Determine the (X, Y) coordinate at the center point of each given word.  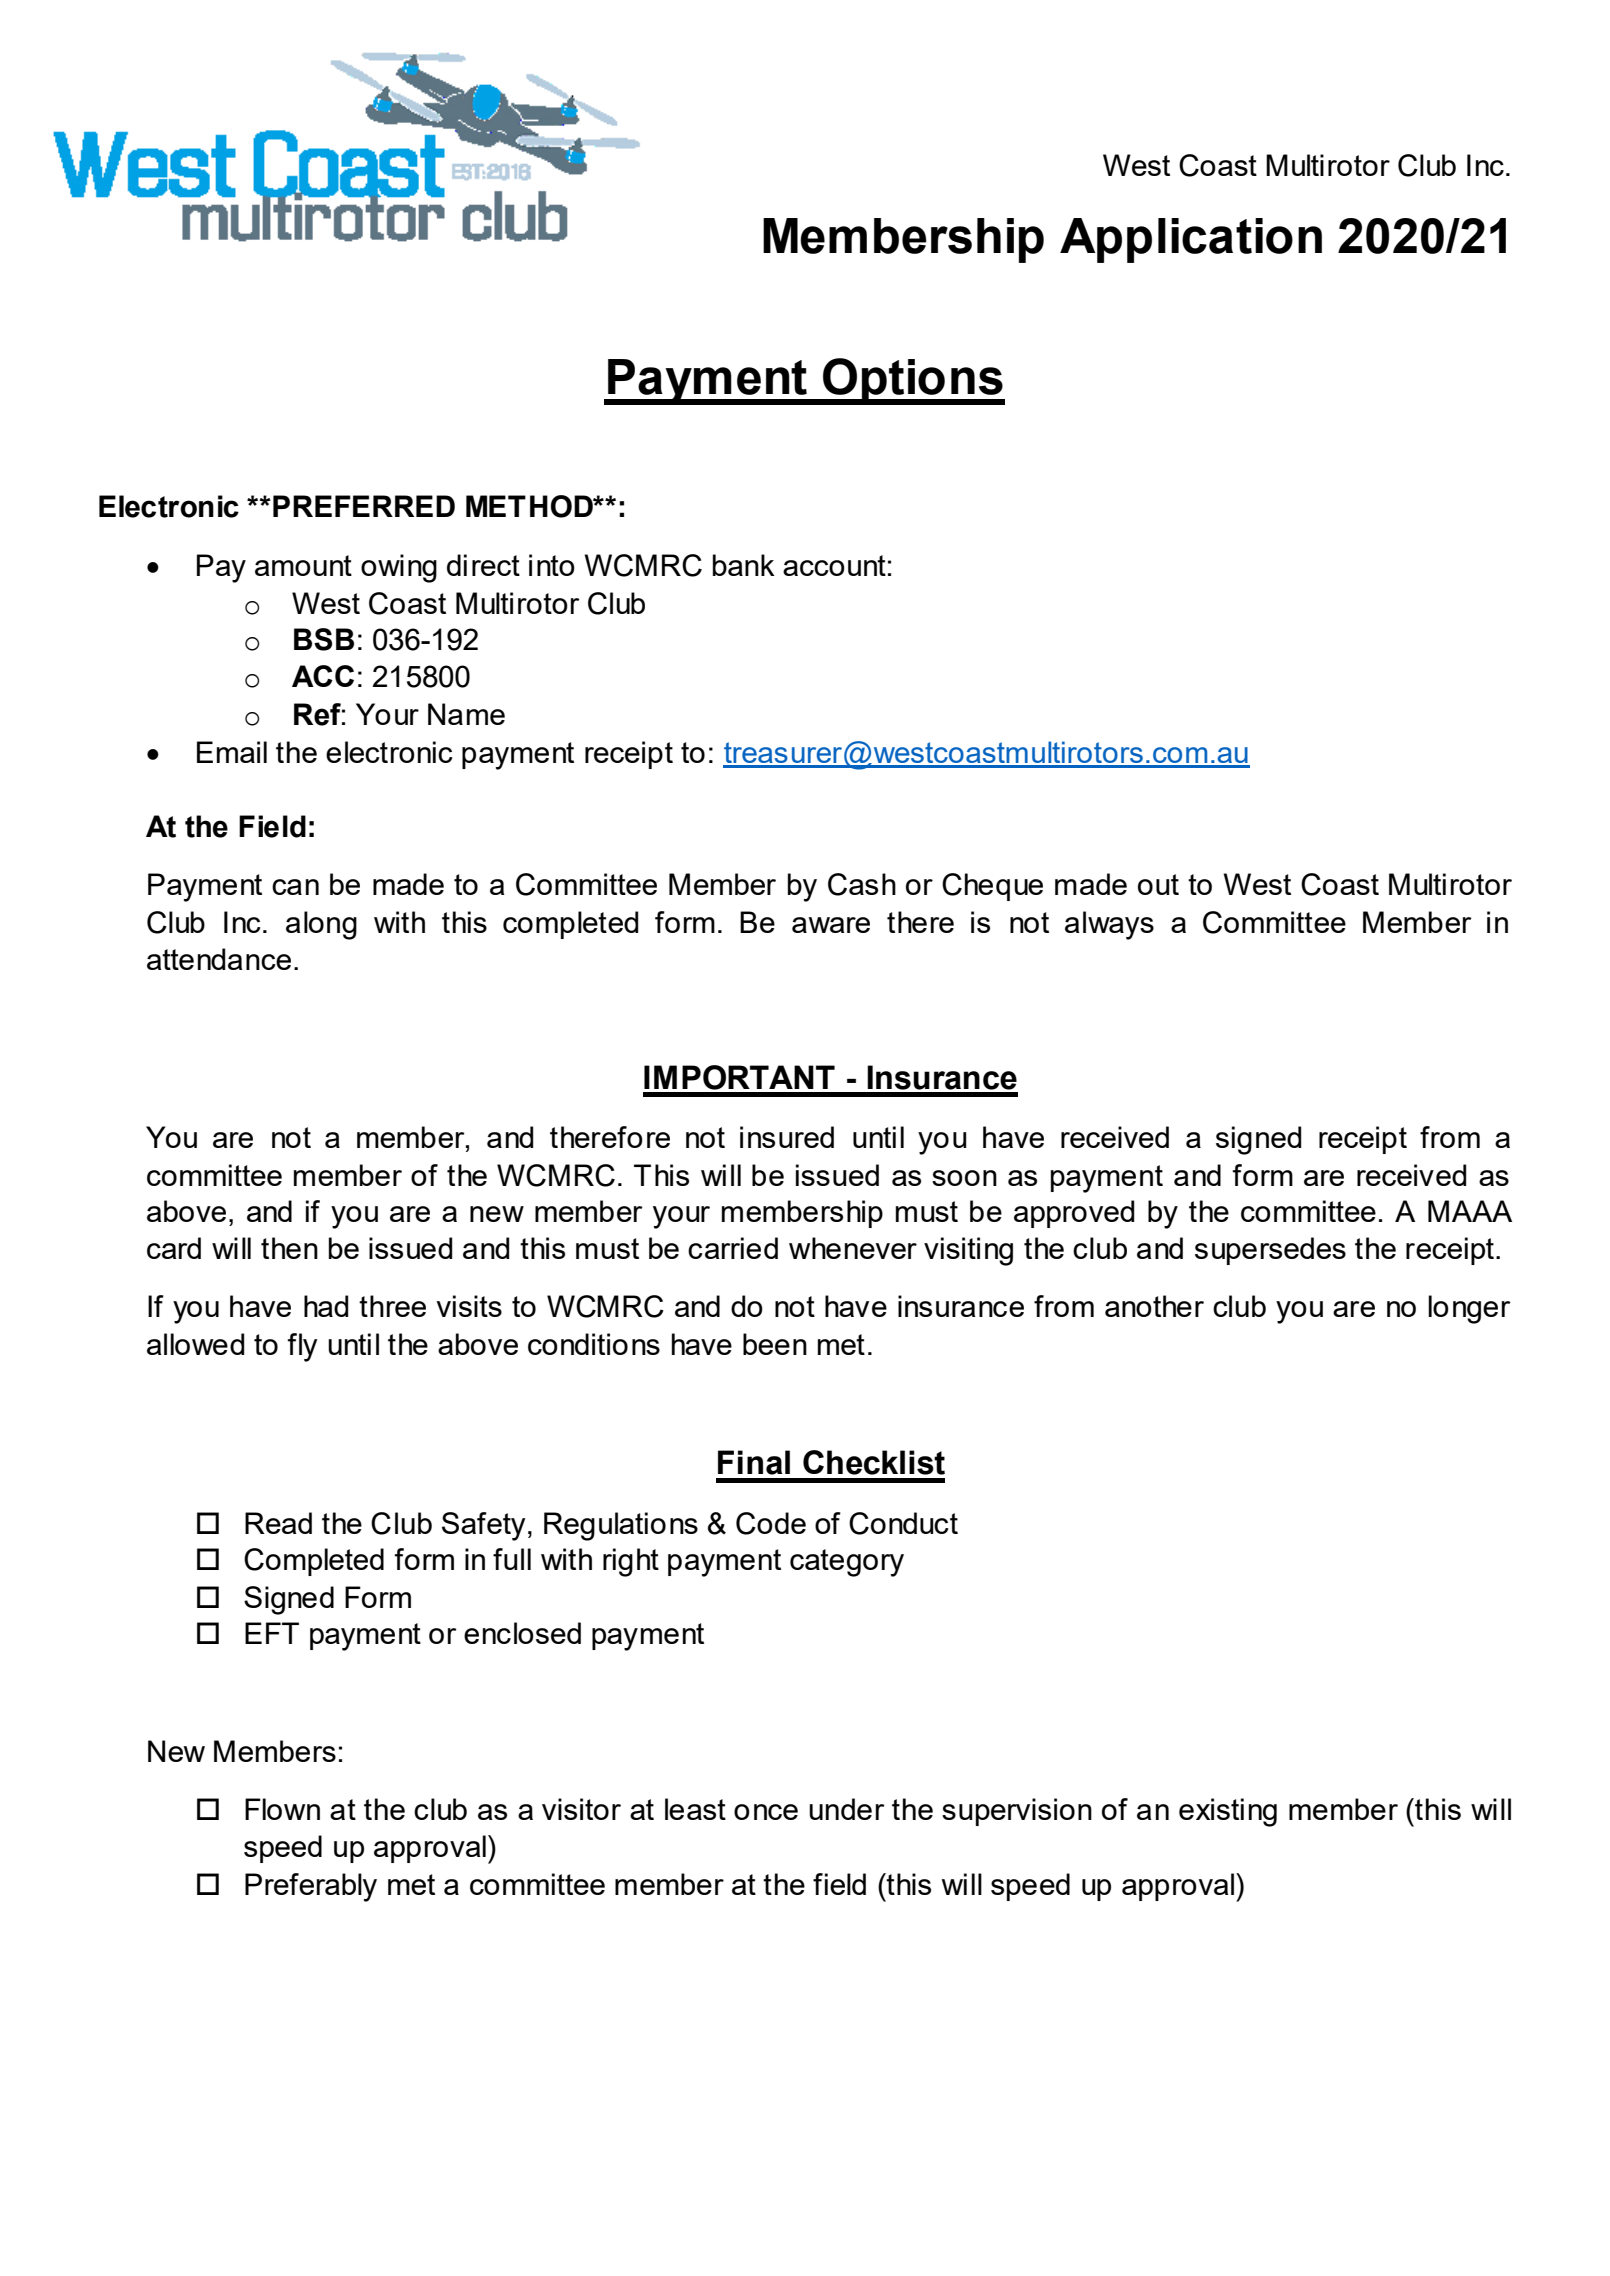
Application (1191, 240)
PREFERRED (364, 506)
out (1158, 884)
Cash (862, 884)
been (775, 1344)
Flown (282, 1809)
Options (913, 381)
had (326, 1306)
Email (232, 752)
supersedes (1270, 1251)
